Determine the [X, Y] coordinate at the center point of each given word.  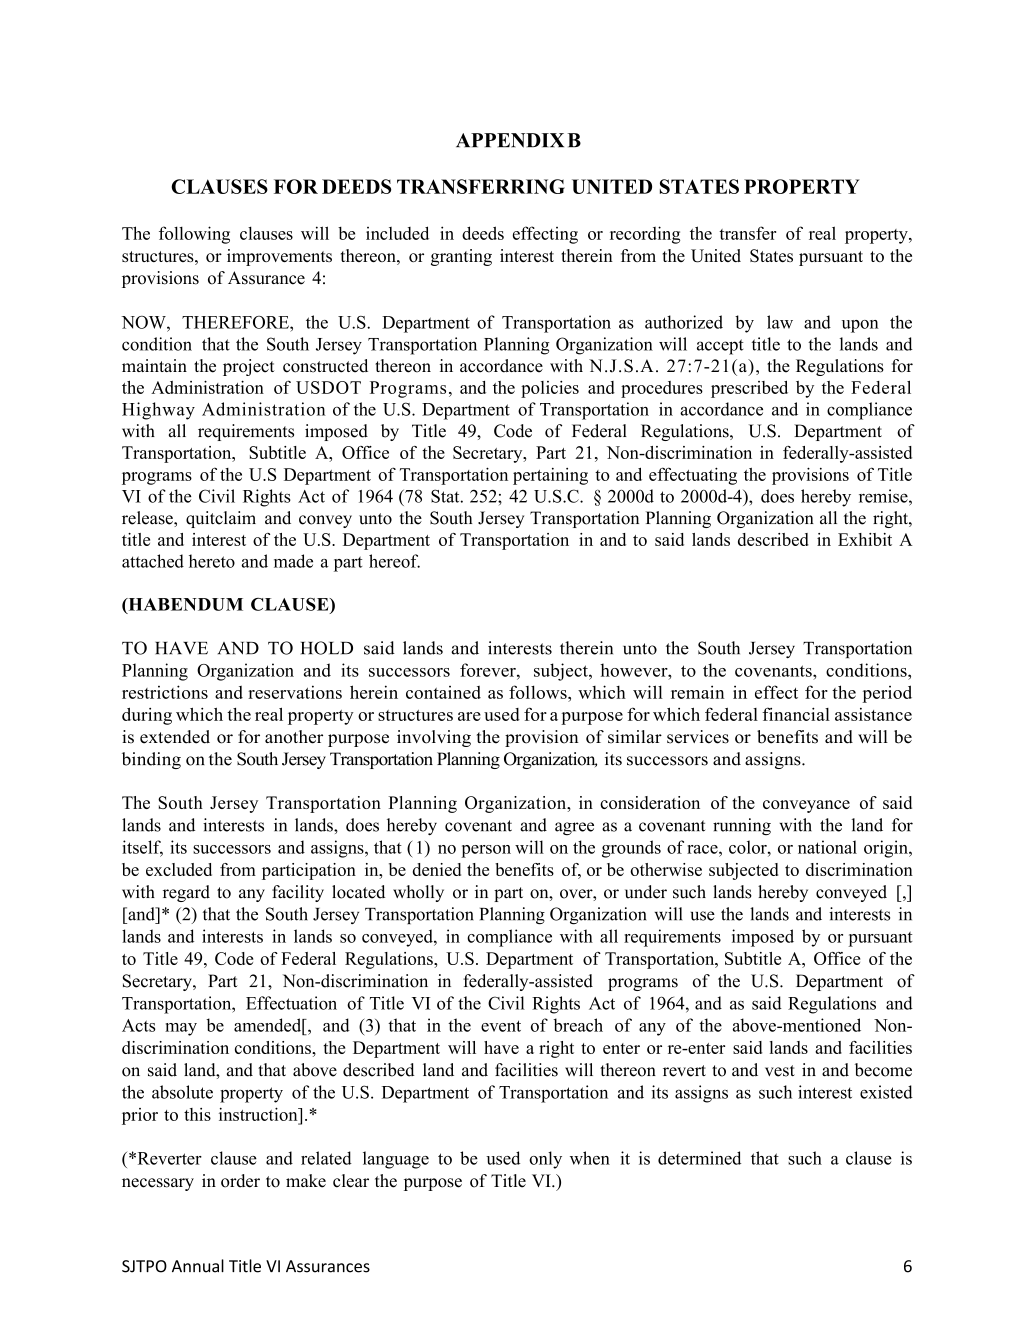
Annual [198, 1266]
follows [539, 692]
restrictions [165, 692]
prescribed [749, 389]
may [181, 1029]
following [194, 235]
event [501, 1026]
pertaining [550, 476]
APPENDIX [510, 140]
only [545, 1160]
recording [645, 235]
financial [796, 714]
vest [780, 1071]
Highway [158, 411]
